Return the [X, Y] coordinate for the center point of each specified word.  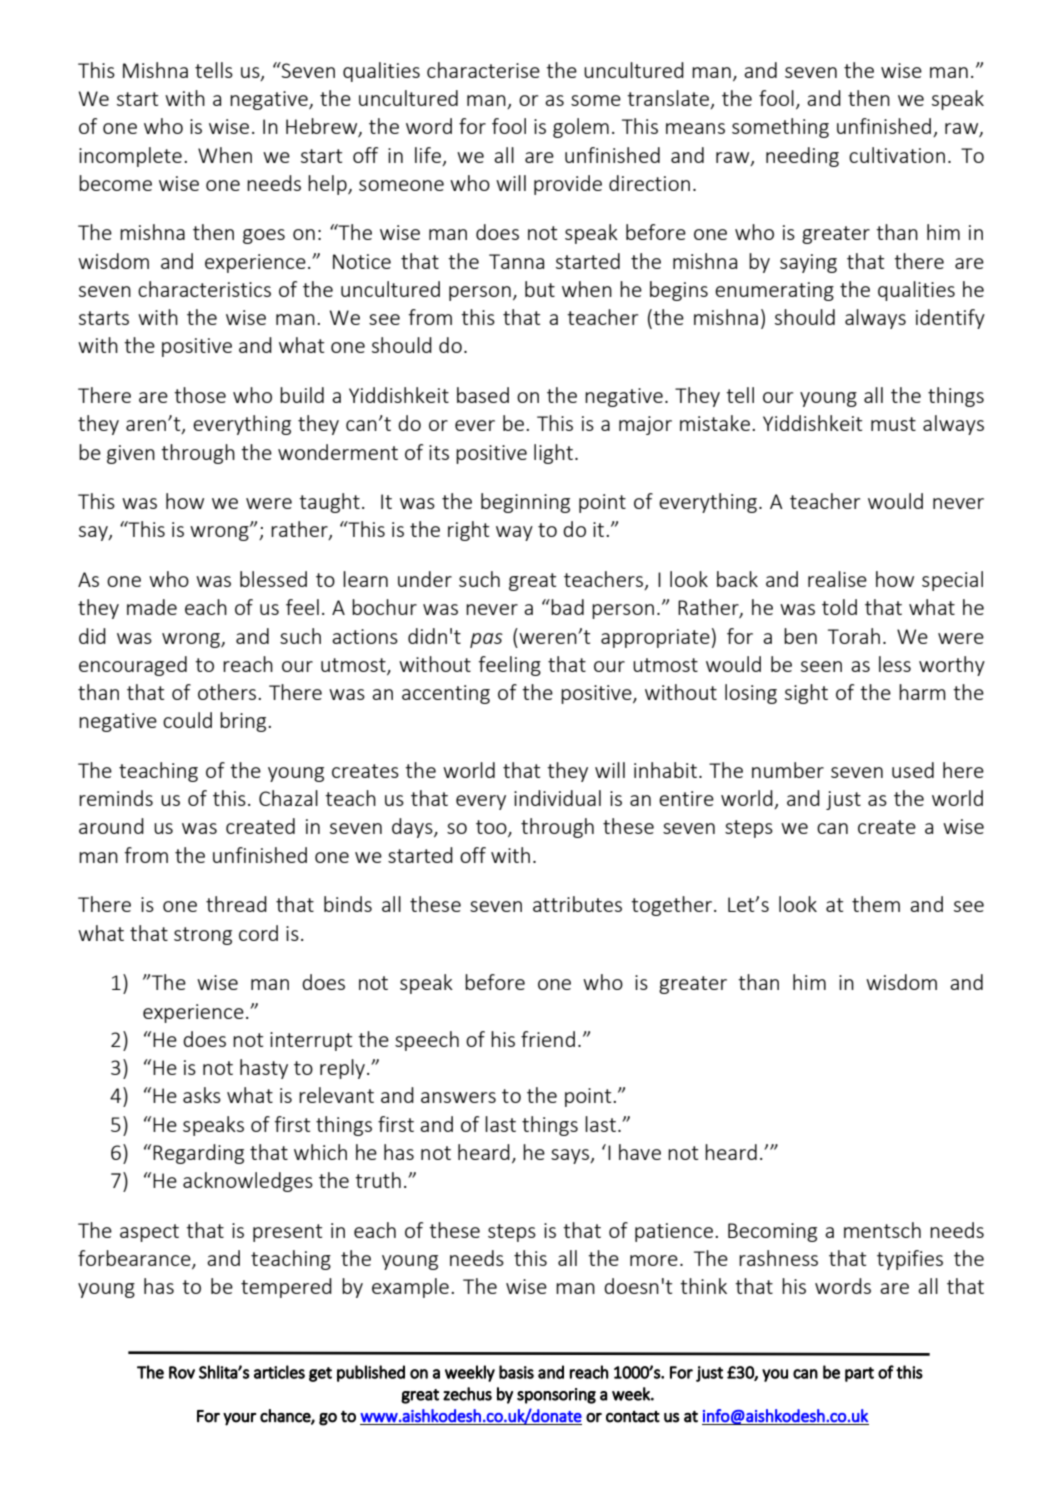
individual [557, 798]
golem [581, 128]
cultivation [897, 155]
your [239, 1419]
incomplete [130, 157]
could [187, 720]
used [913, 770]
